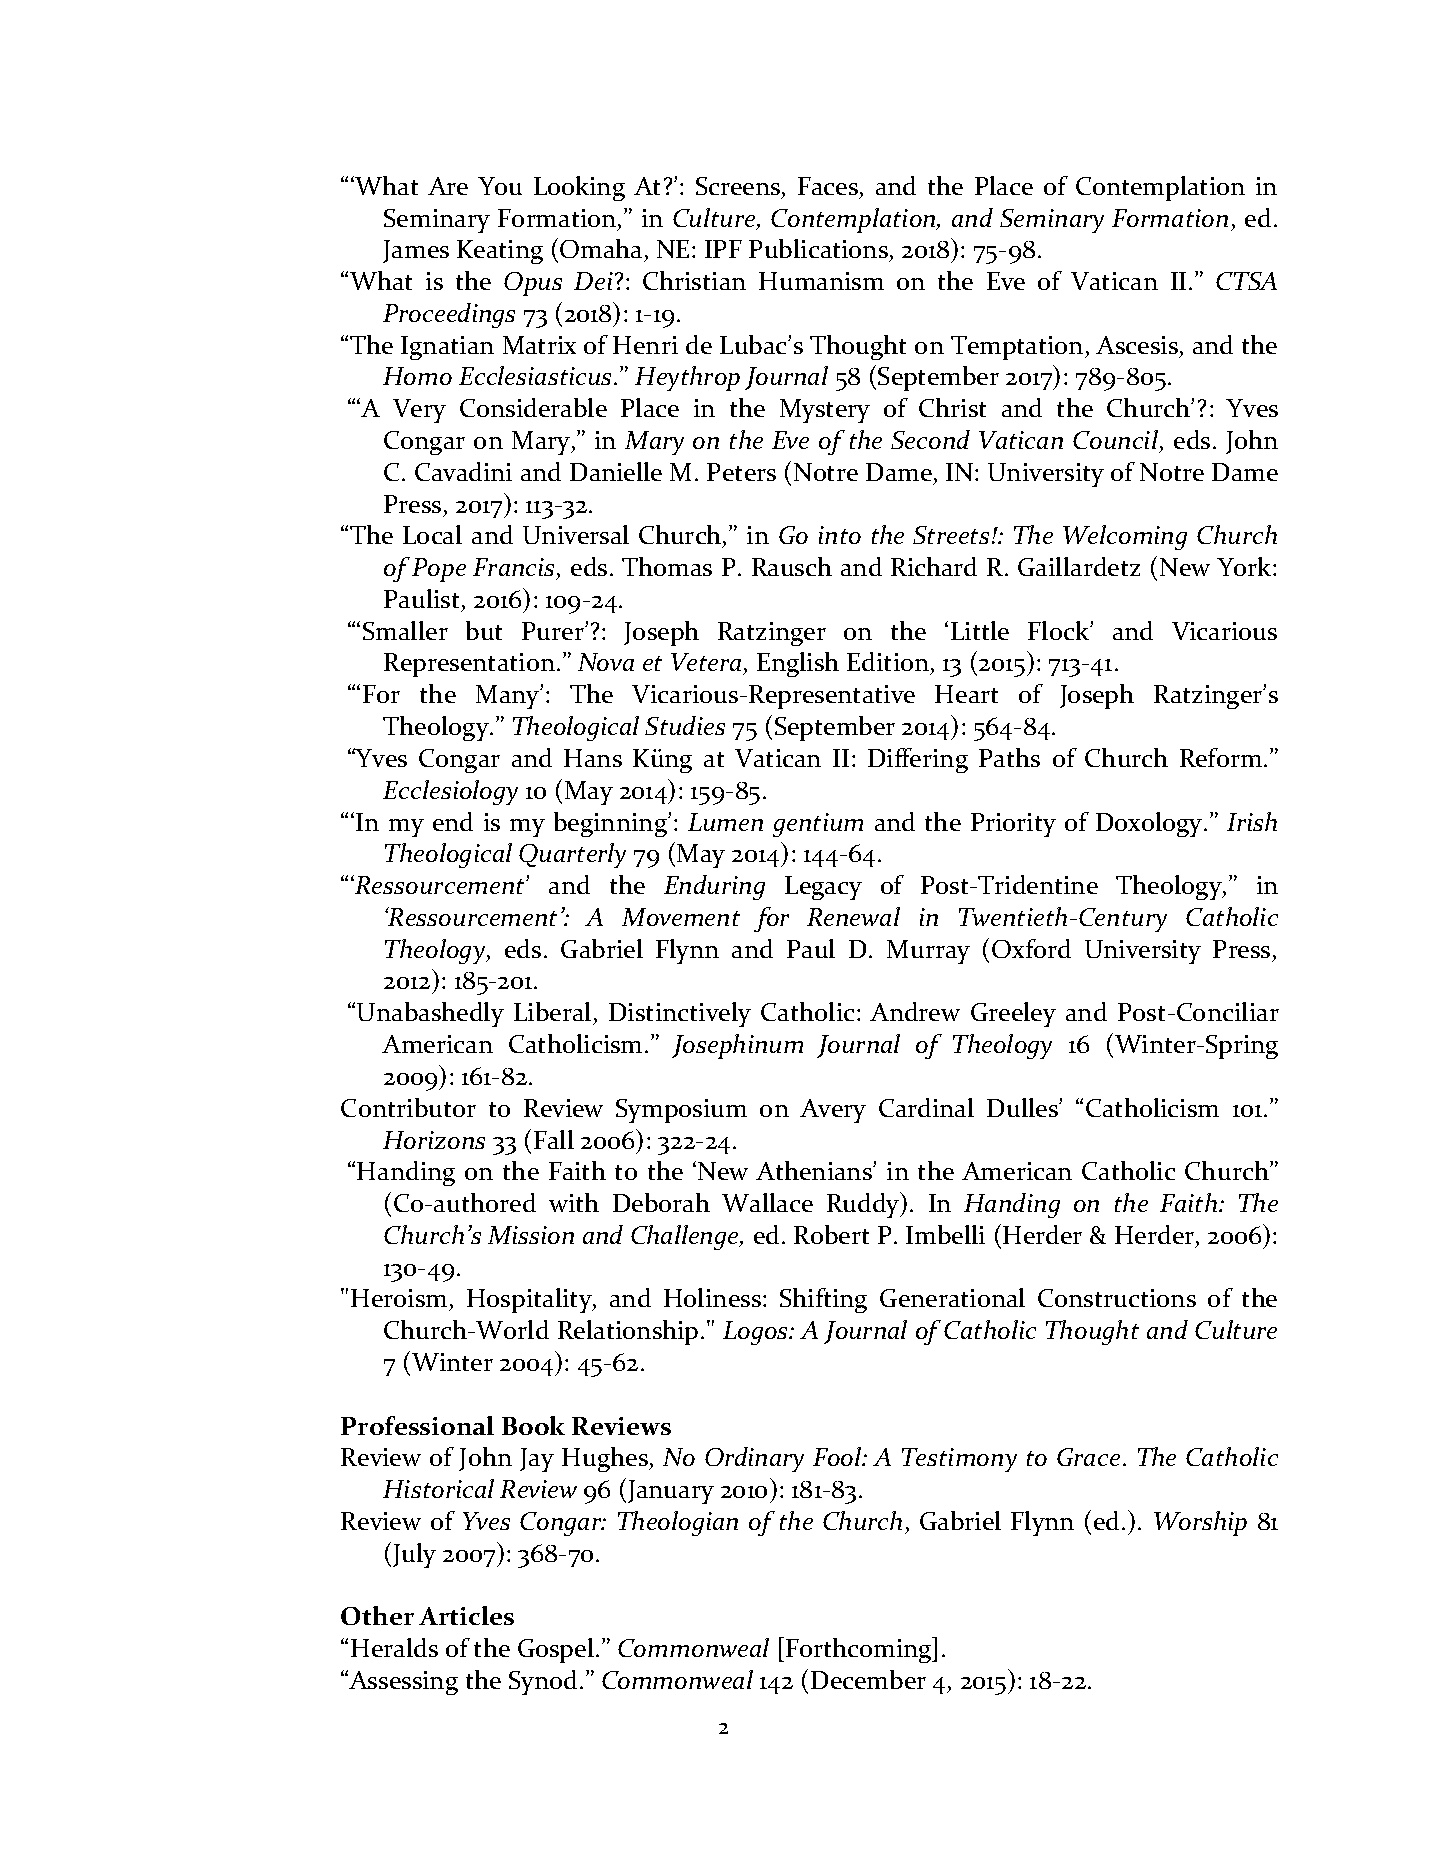 This screenshot has height=1875, width=1449. What do you see at coordinates (430, 1014) in the screenshot?
I see `Unabashedly` at bounding box center [430, 1014].
